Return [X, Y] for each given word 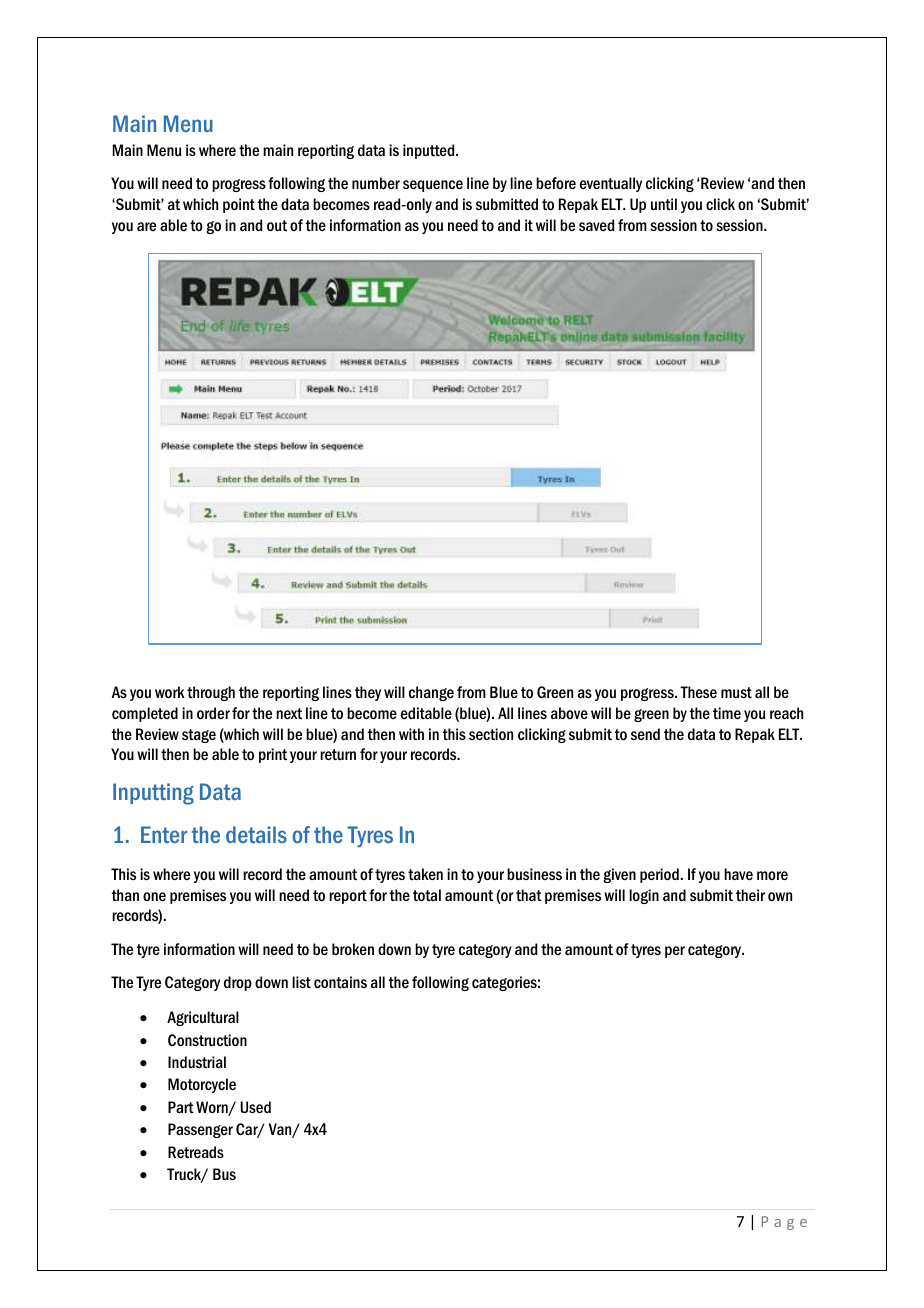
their [750, 895]
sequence [433, 186]
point [239, 205]
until [664, 204]
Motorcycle [202, 1085]
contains [340, 982]
